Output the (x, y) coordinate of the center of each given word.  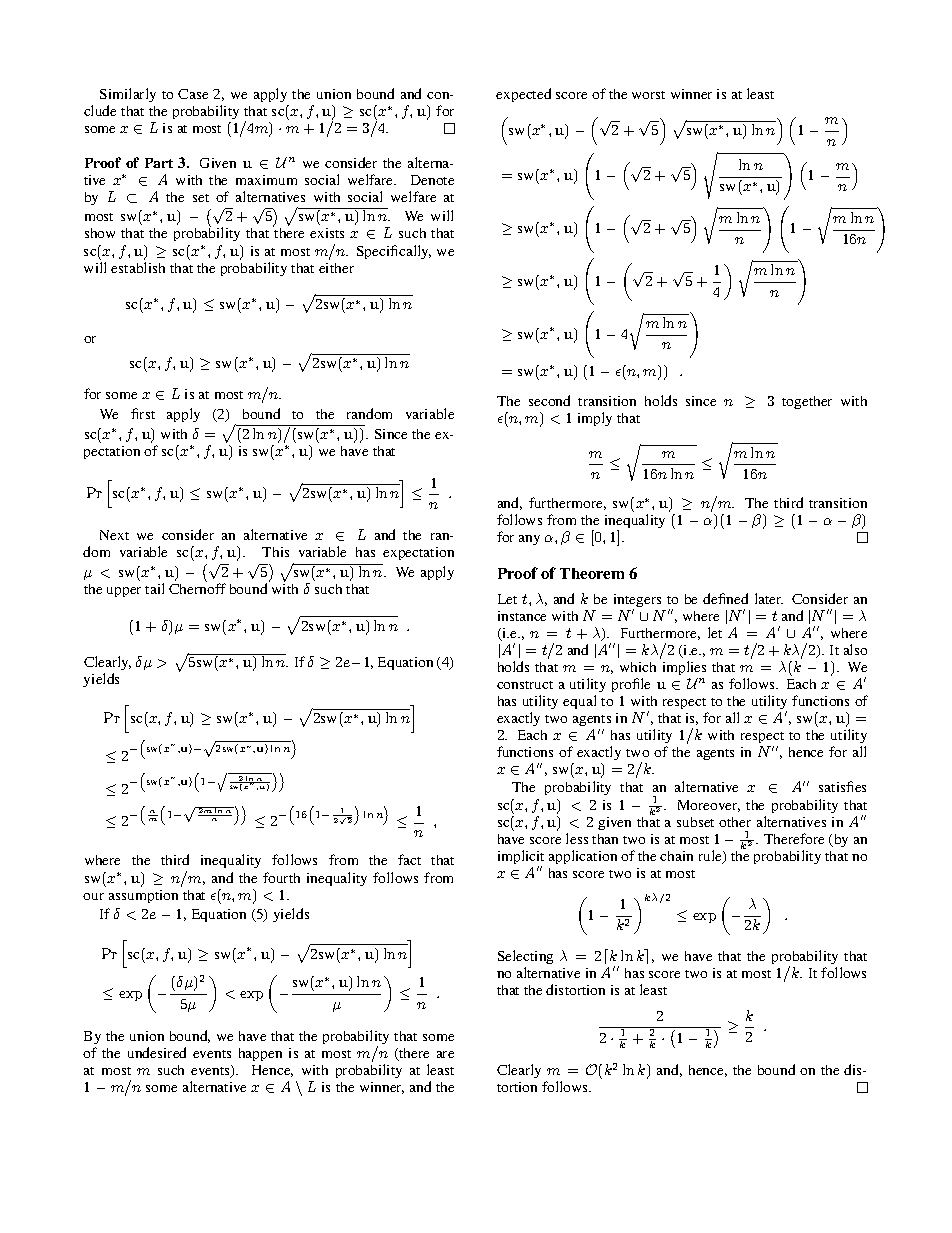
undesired (157, 1052)
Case (193, 94)
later (769, 598)
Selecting (525, 957)
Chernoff (197, 588)
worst (648, 95)
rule (711, 857)
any (529, 540)
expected (523, 95)
